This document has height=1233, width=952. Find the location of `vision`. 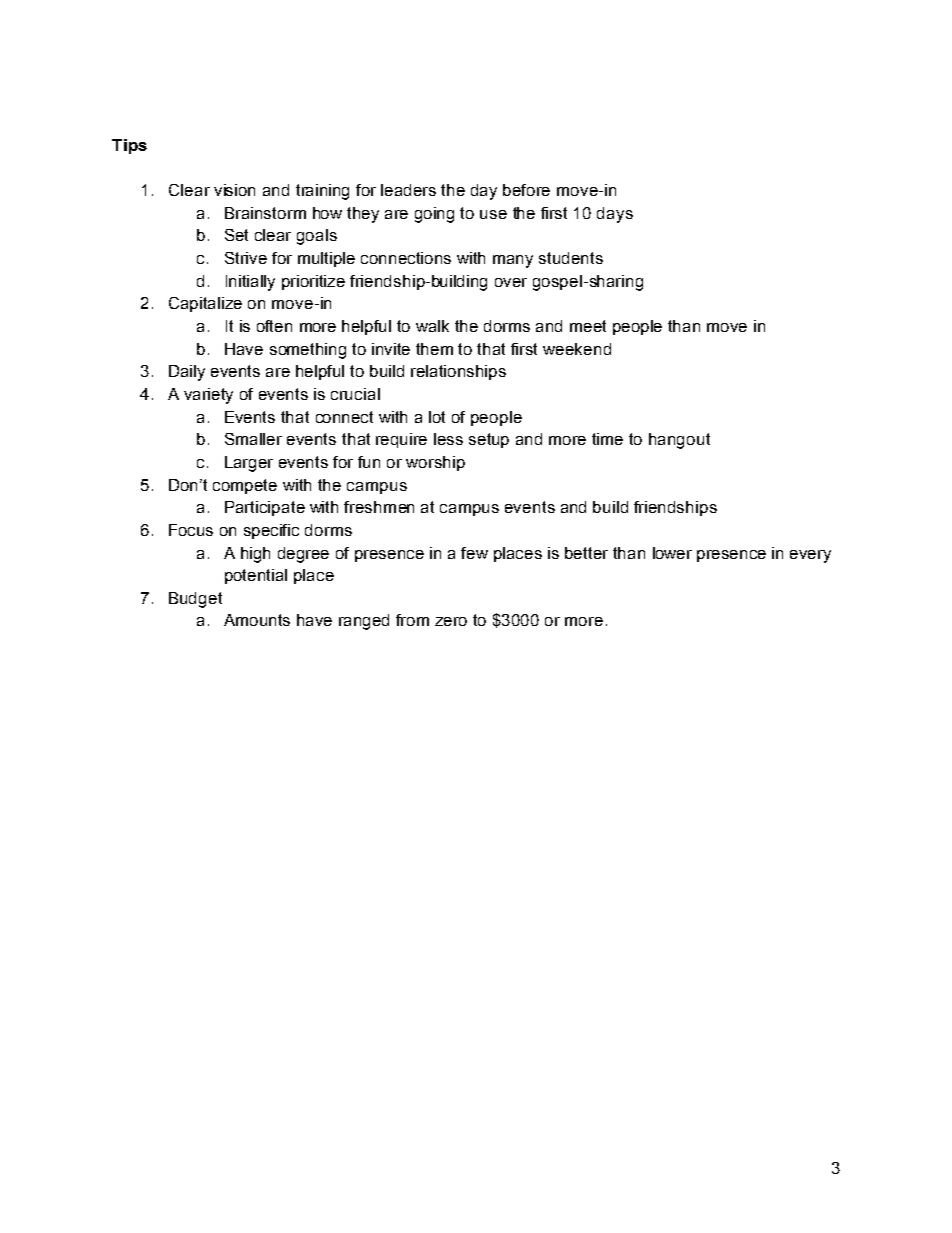

vision is located at coordinates (234, 190).
